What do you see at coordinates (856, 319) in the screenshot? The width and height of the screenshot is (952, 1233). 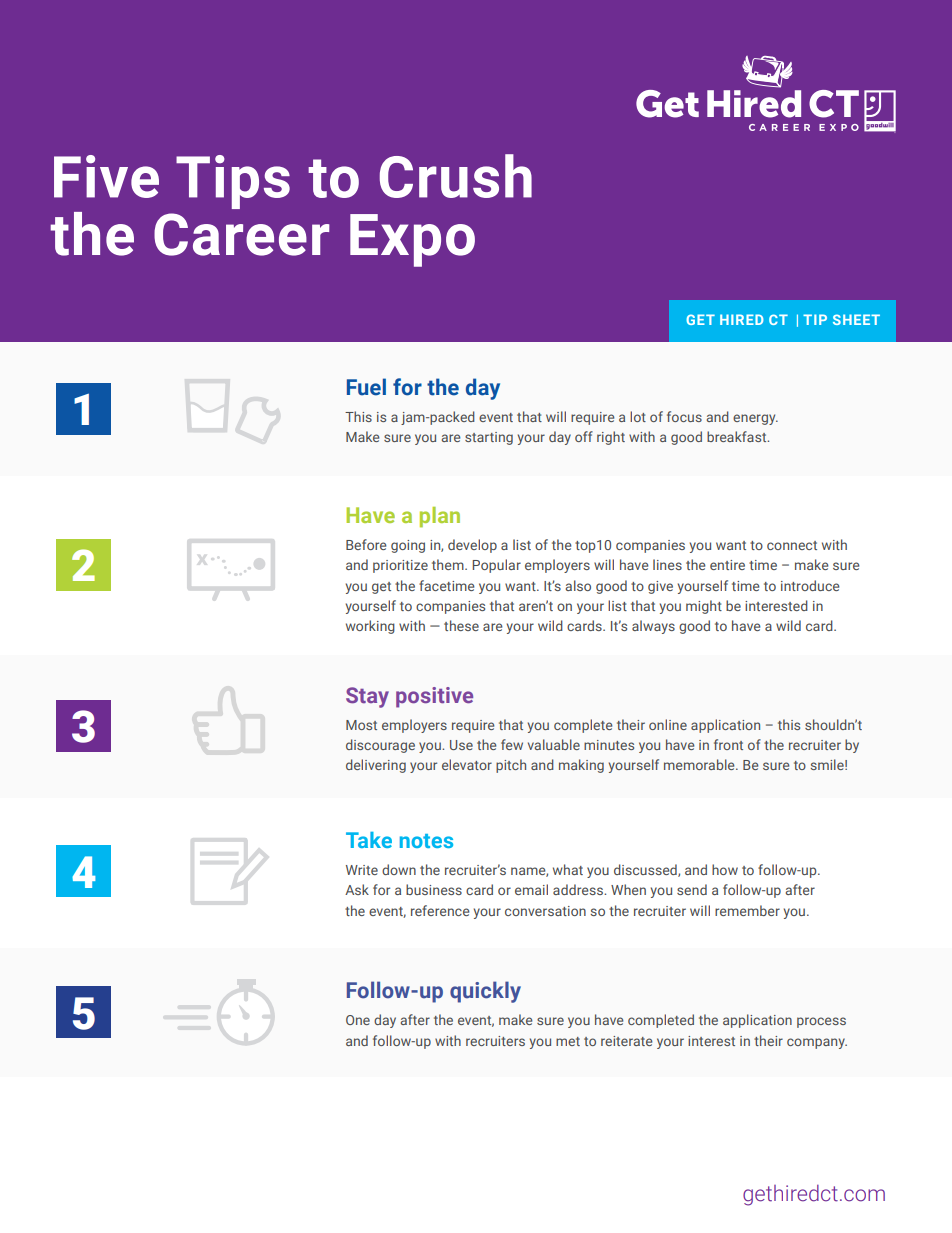 I see `SHEET` at bounding box center [856, 319].
